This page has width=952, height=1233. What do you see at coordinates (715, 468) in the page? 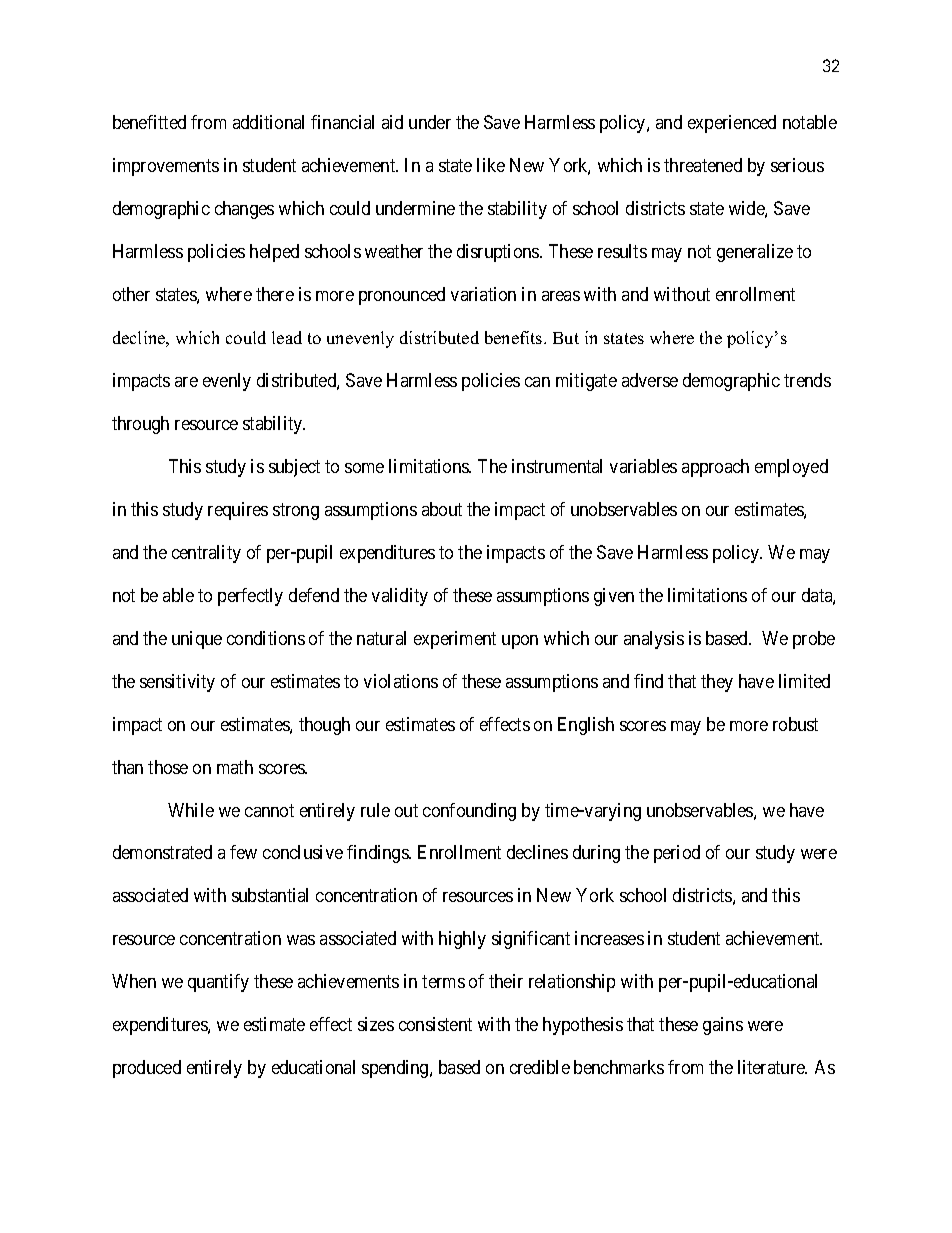
I see `approach` at bounding box center [715, 468].
